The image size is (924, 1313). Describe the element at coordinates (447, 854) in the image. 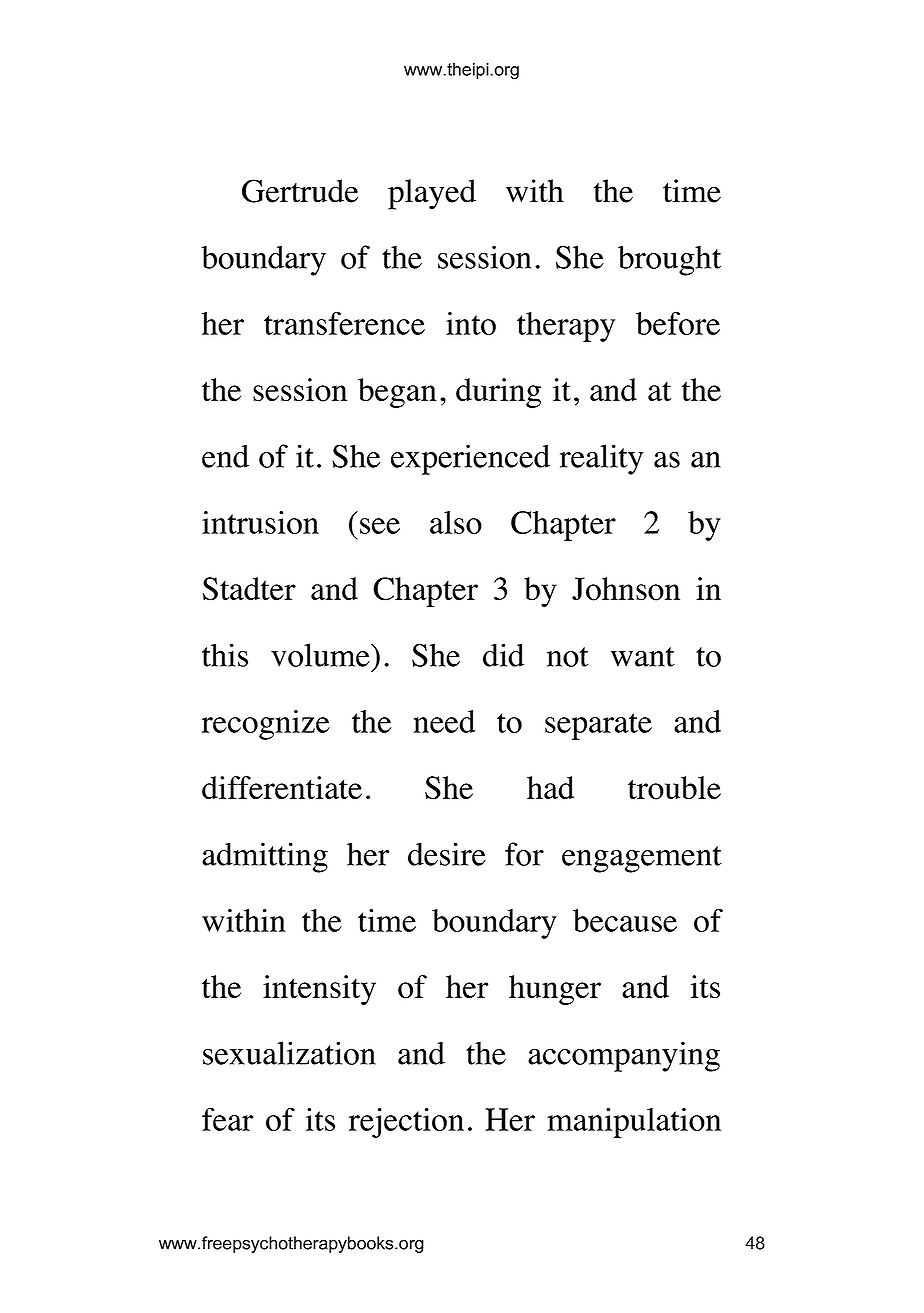

I see `desire` at that location.
